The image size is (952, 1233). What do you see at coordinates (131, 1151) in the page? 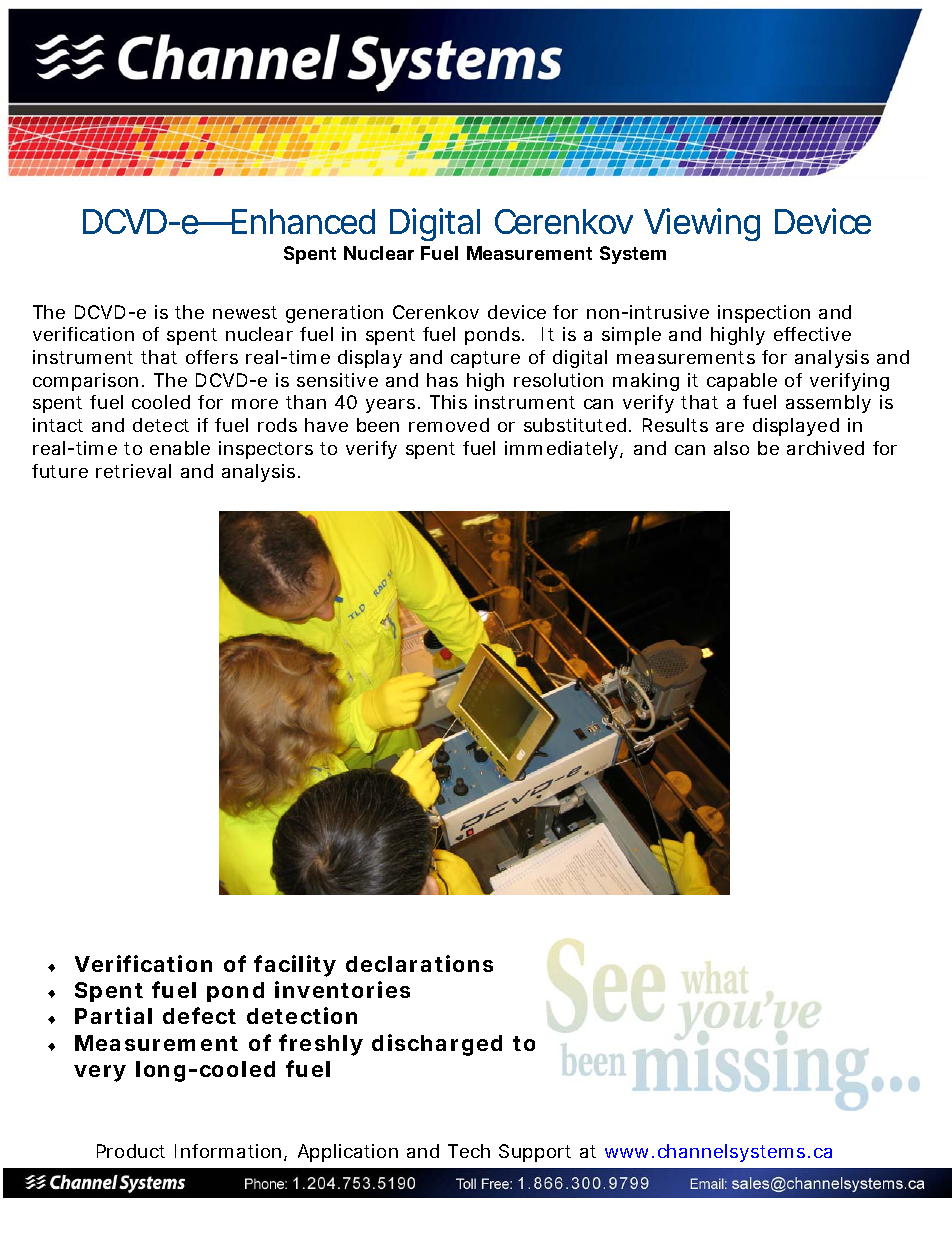
I see `Product` at bounding box center [131, 1151].
